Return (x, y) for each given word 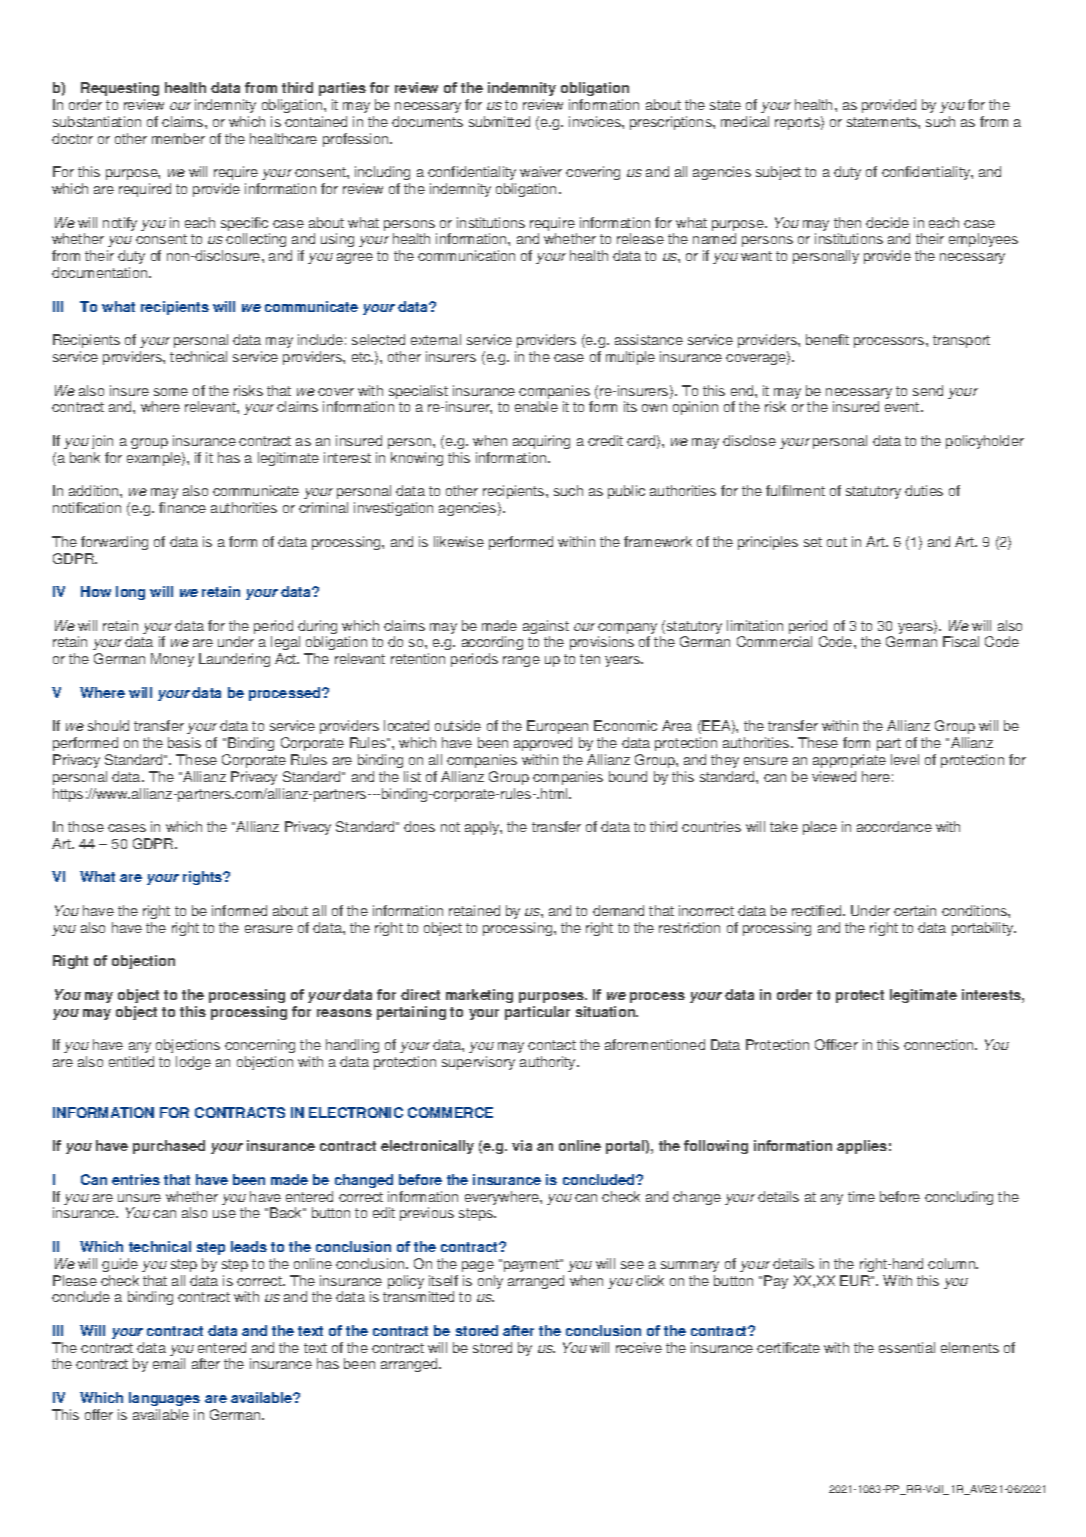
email (169, 1363)
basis (184, 742)
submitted (499, 121)
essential (907, 1347)
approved (543, 744)
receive (639, 1347)
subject (778, 173)
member (178, 138)
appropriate (849, 761)
